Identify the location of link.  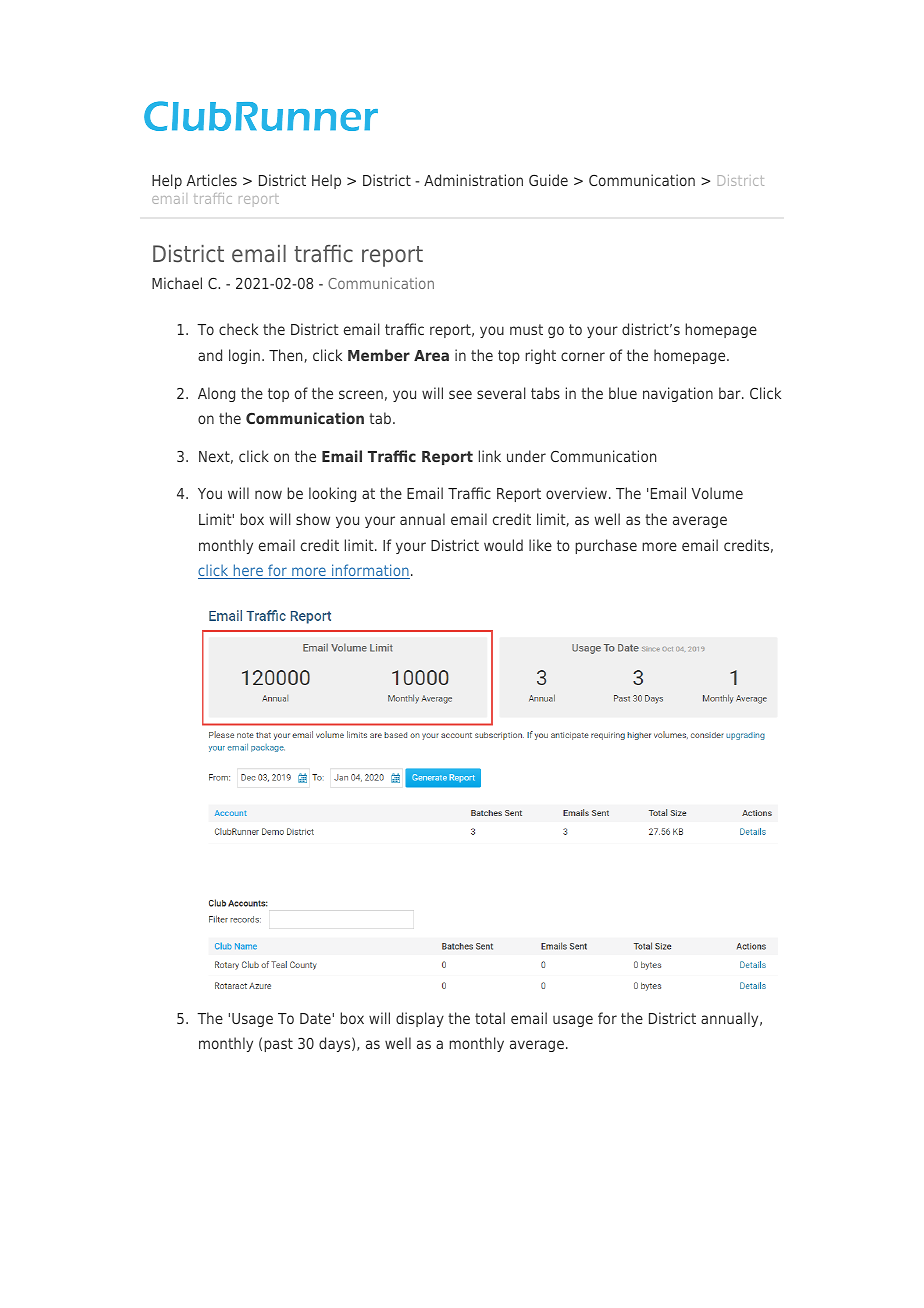
(490, 456).
